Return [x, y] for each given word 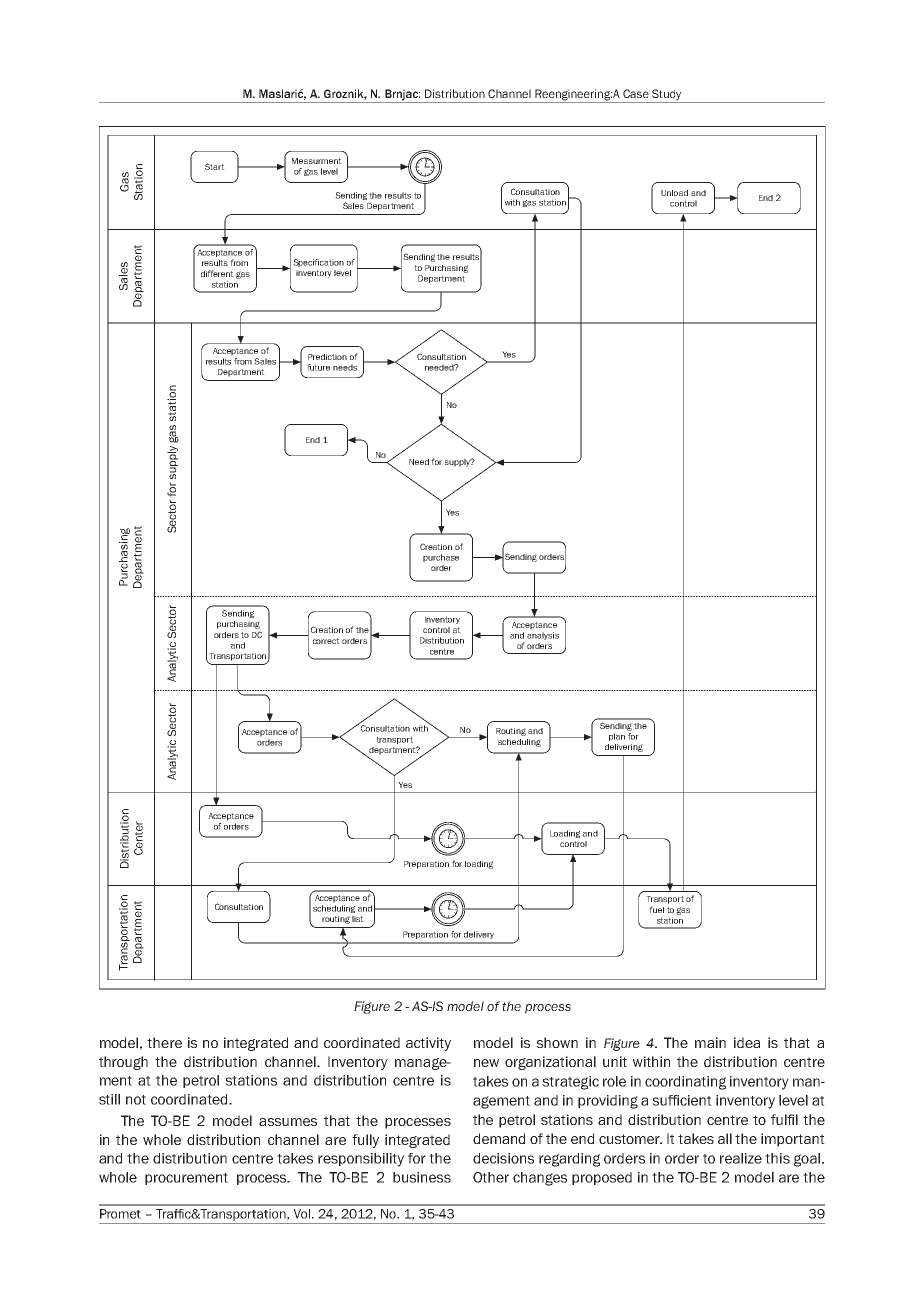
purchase [441, 558]
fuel [656, 909]
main [710, 1042]
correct [326, 641]
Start [215, 166]
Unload [674, 193]
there [164, 1042]
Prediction [327, 357]
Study [667, 96]
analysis [543, 636]
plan [617, 737]
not [136, 1100]
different [217, 273]
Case [636, 93]
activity [428, 1044]
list [358, 919]
